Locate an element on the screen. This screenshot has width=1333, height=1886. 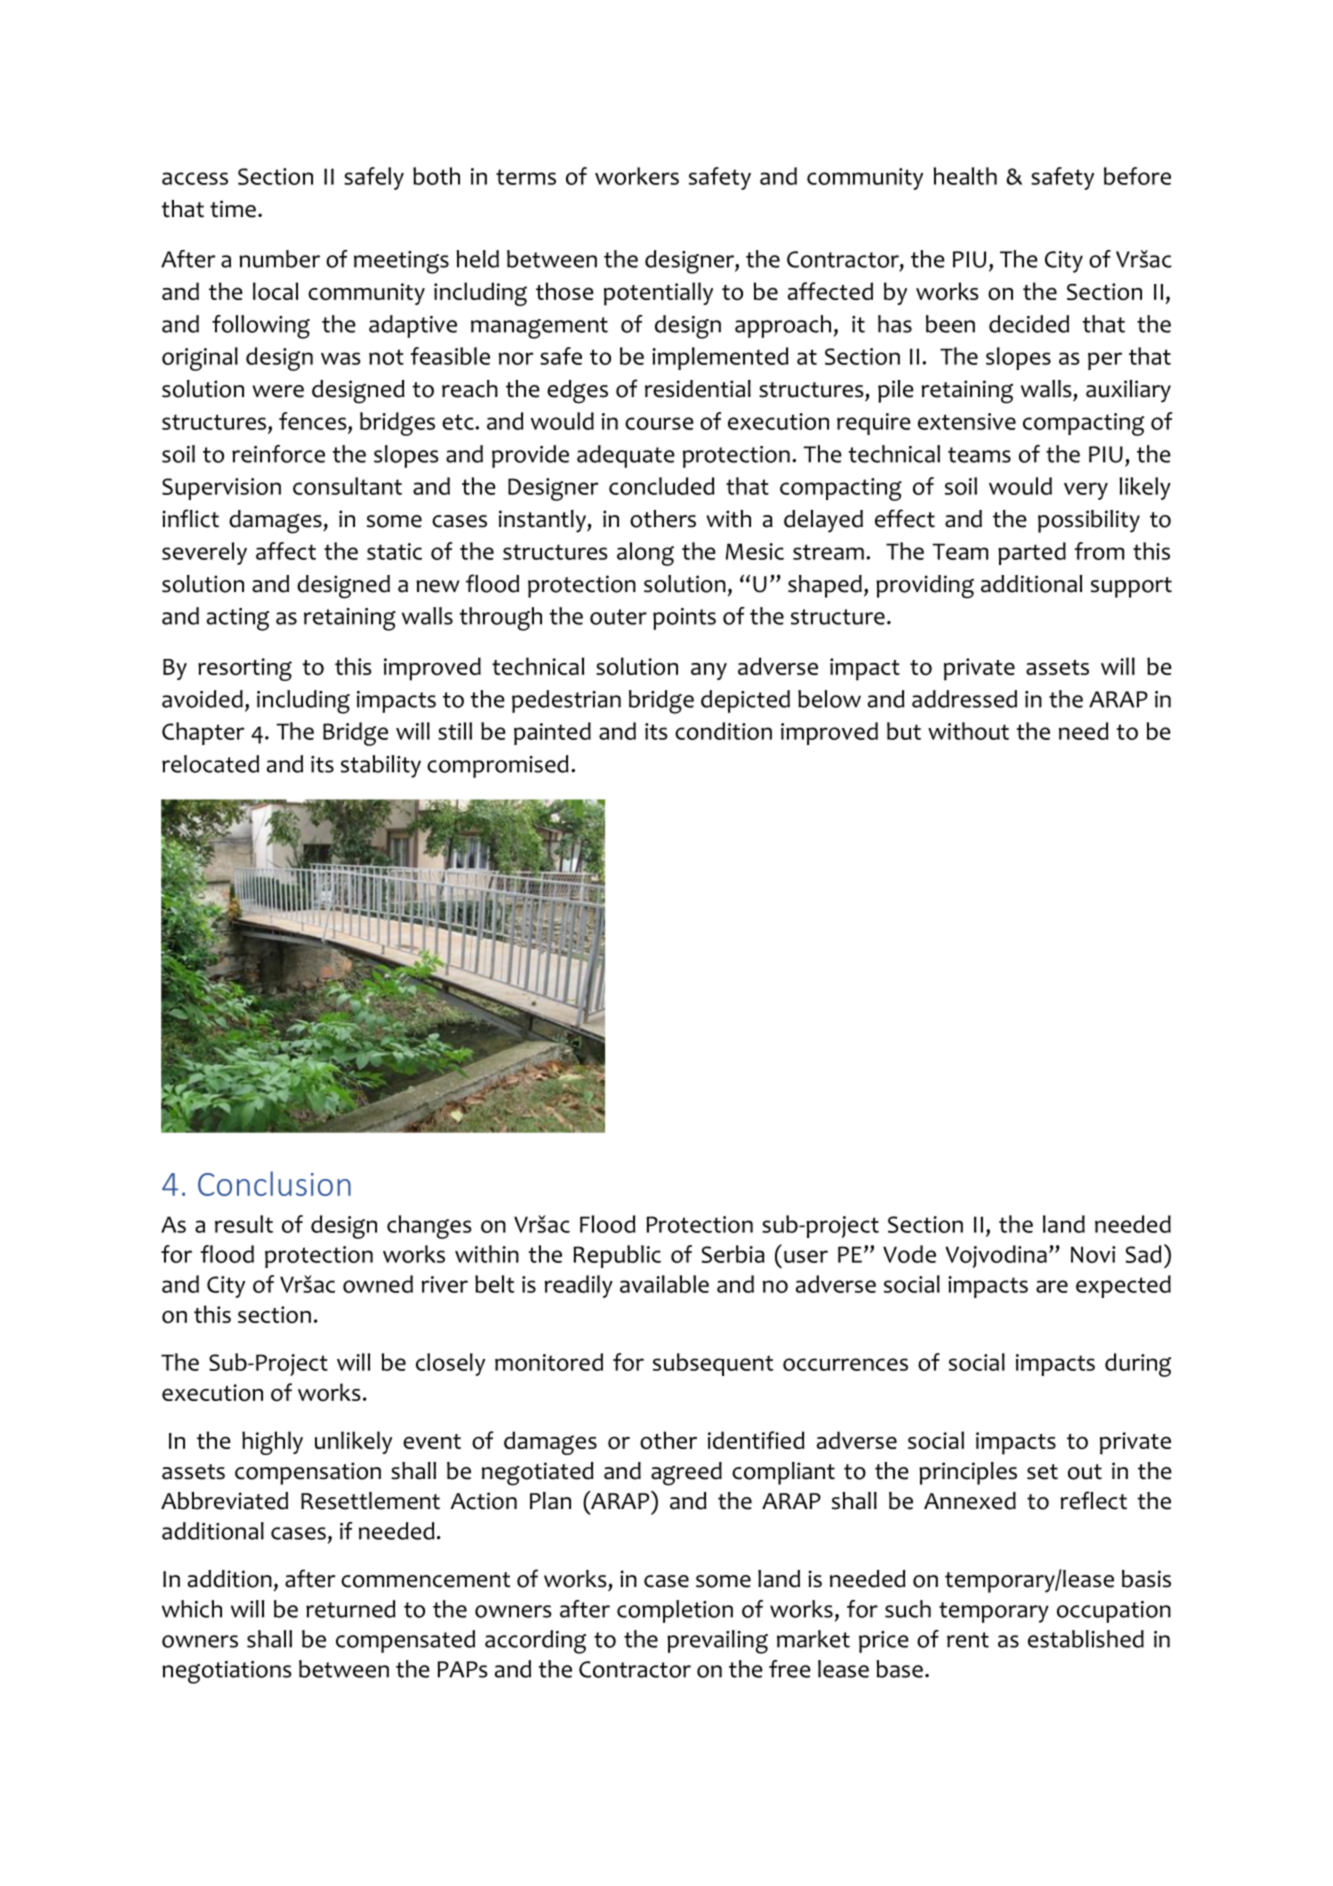
completion is located at coordinates (675, 1611).
